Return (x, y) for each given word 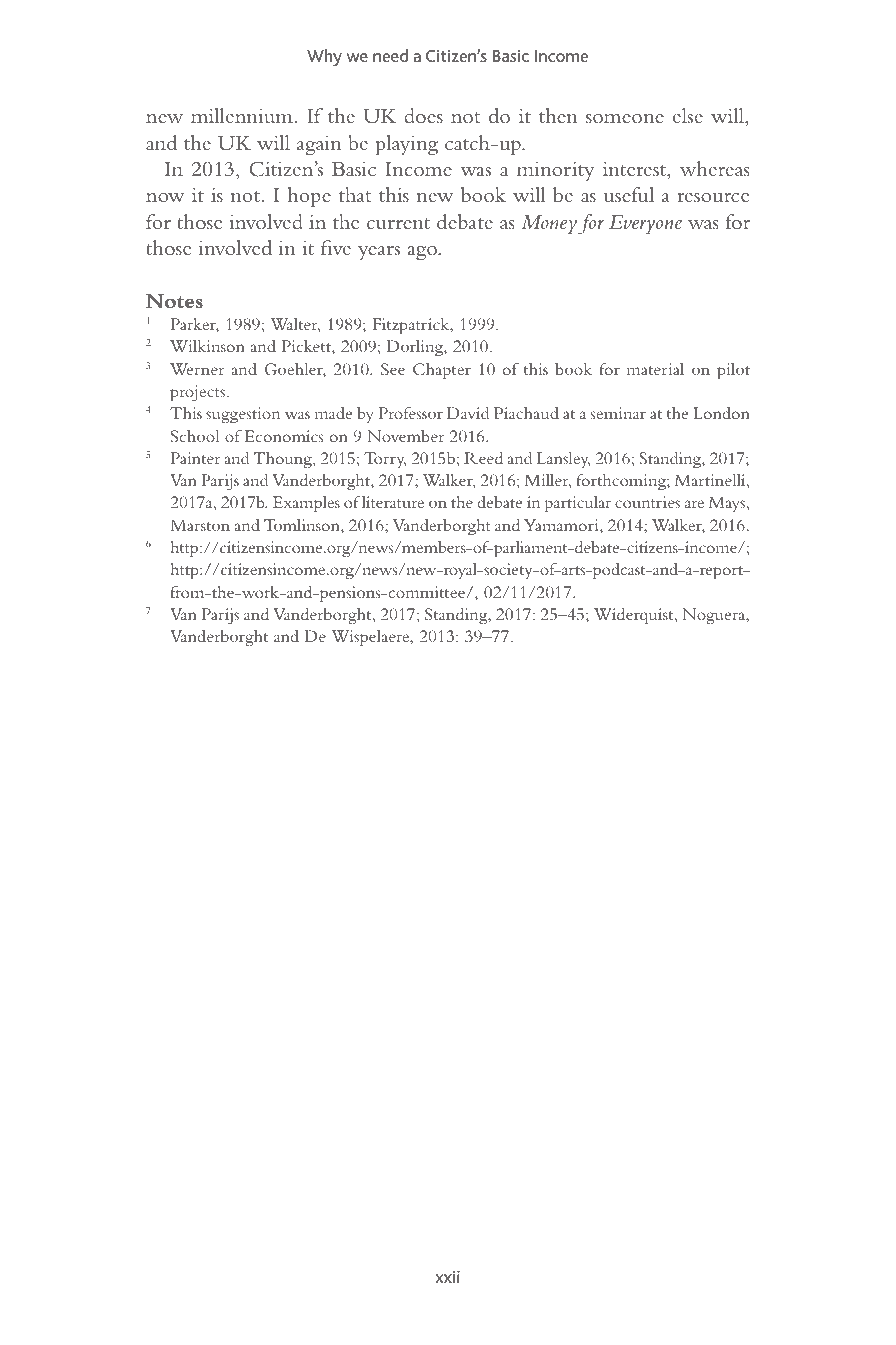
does (424, 115)
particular (578, 504)
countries (647, 502)
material (655, 369)
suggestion (243, 415)
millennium (243, 115)
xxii (447, 1276)
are (694, 504)
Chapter (442, 371)
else (688, 115)
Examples (306, 504)
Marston (200, 525)
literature (393, 502)
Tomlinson (303, 526)
